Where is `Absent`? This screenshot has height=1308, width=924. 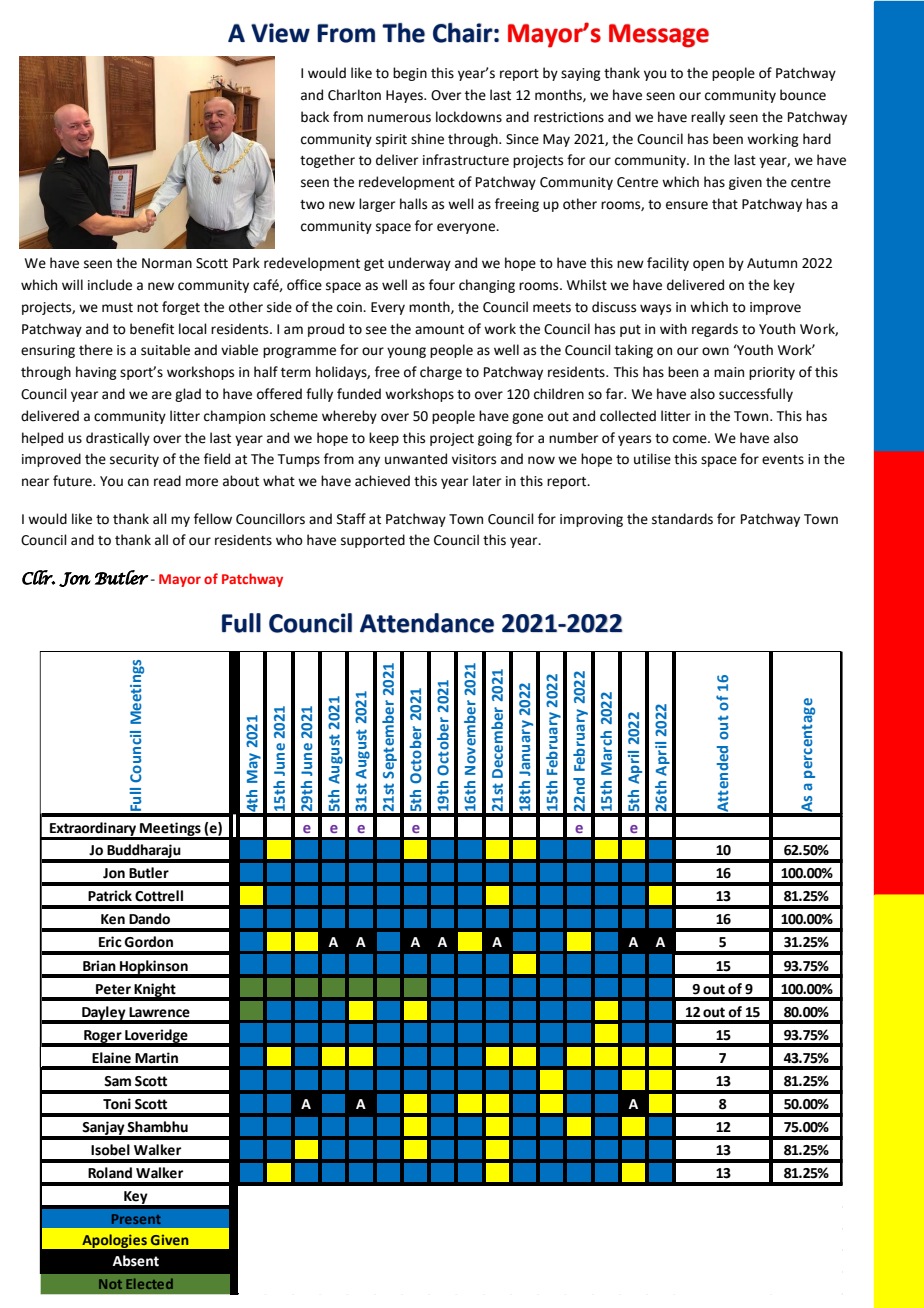
Absent is located at coordinates (136, 1261).
